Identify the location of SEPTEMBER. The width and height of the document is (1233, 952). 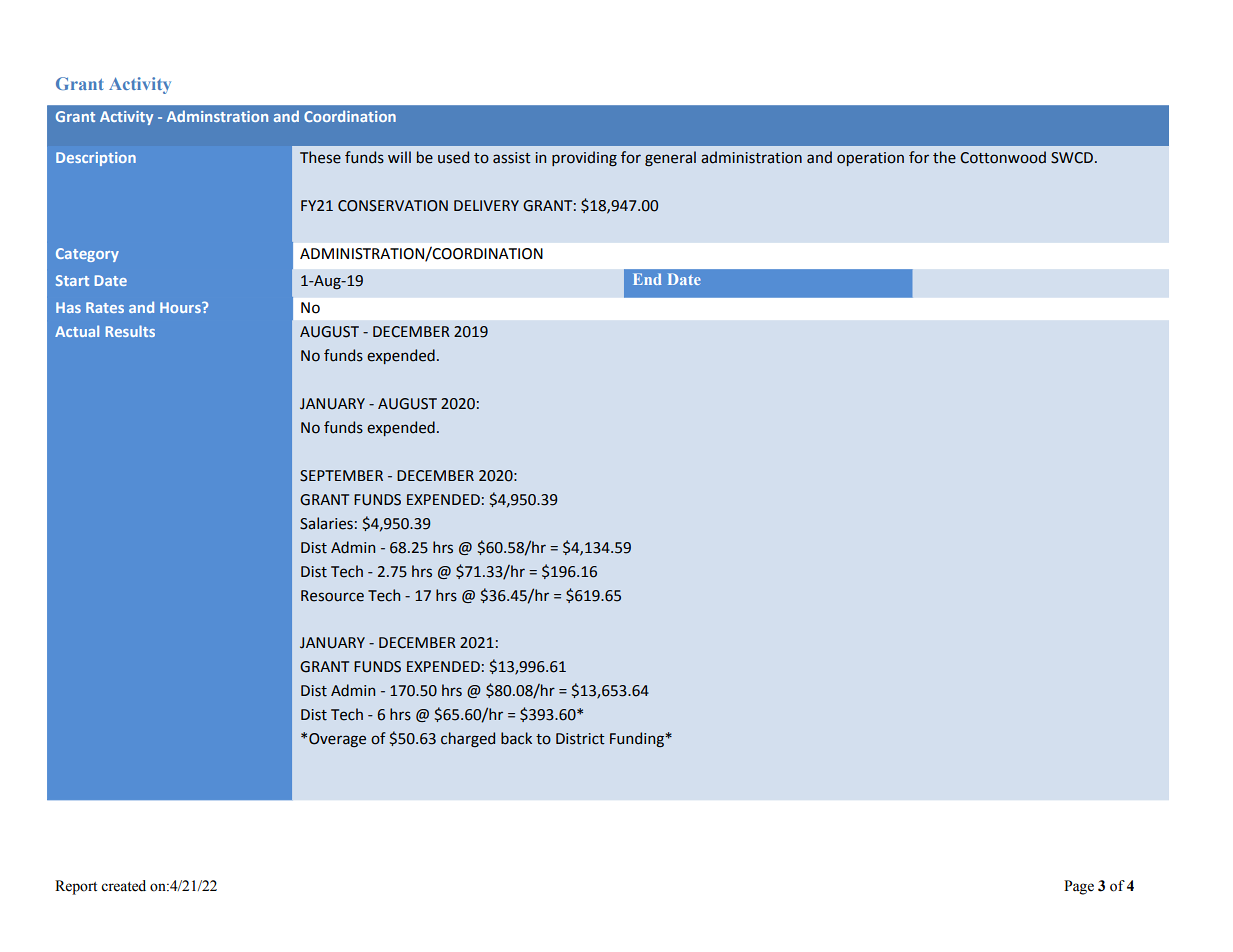
(341, 476).
